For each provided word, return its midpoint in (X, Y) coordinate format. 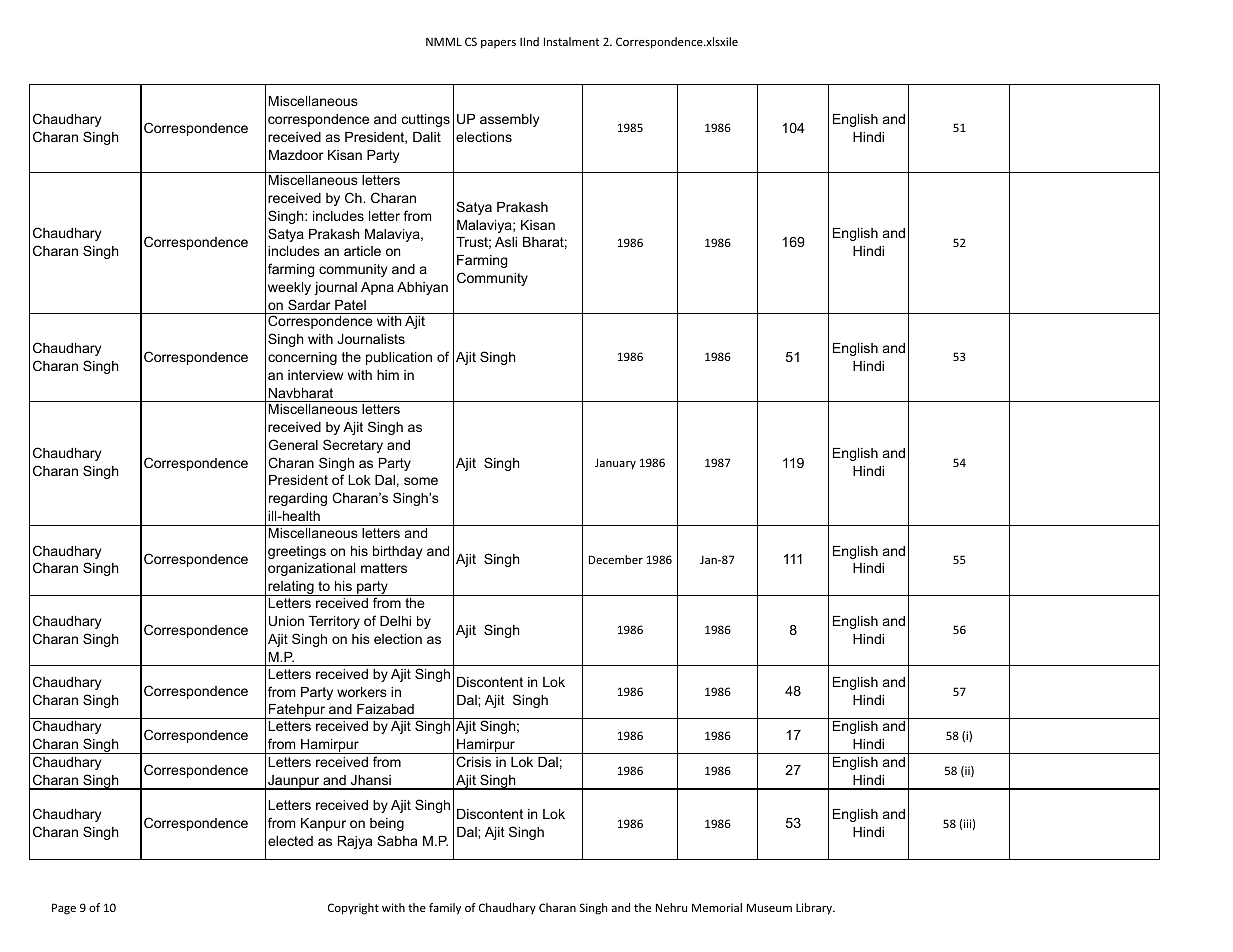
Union (286, 621)
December (616, 559)
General (293, 444)
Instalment (571, 41)
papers (498, 44)
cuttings (426, 120)
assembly (509, 120)
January (615, 464)
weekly (289, 288)
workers (362, 692)
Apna (377, 288)
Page (64, 909)
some (421, 481)
